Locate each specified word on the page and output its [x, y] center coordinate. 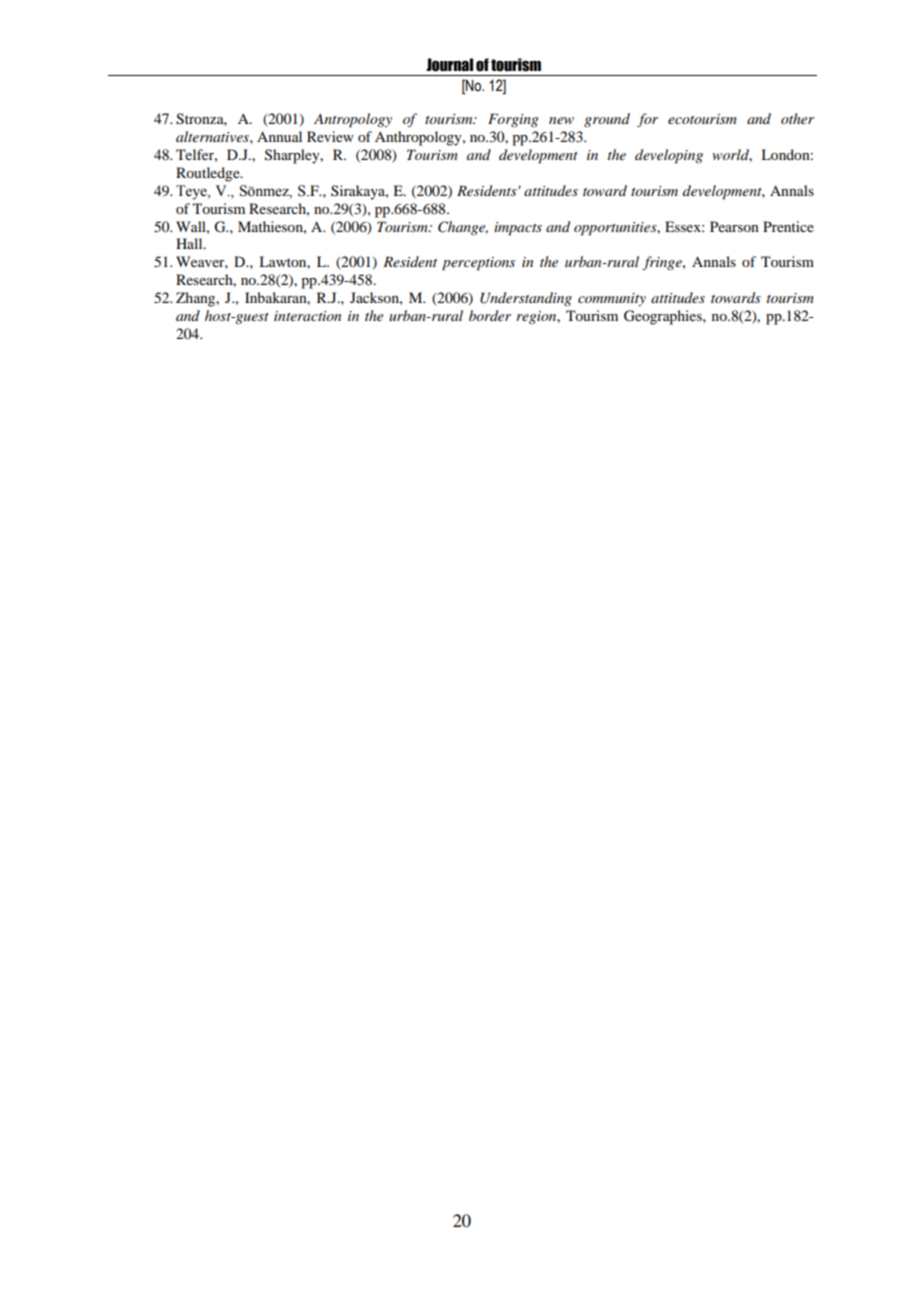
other [797, 118]
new [561, 120]
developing [669, 156]
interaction [307, 316]
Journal [449, 65]
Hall [190, 243]
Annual [279, 136]
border [490, 315]
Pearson [734, 226]
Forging [513, 120]
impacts [518, 229]
